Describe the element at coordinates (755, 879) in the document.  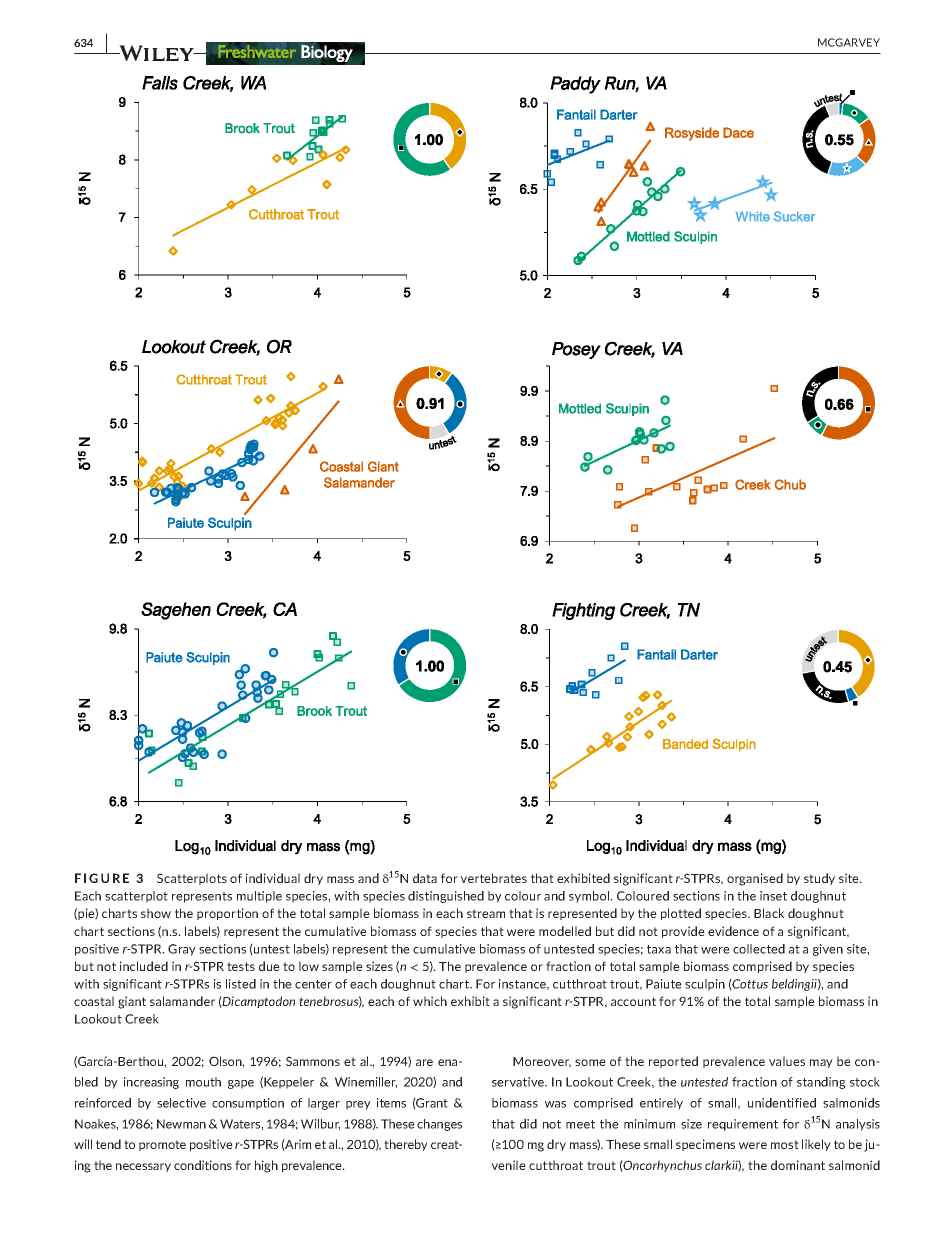
I see `organised` at that location.
